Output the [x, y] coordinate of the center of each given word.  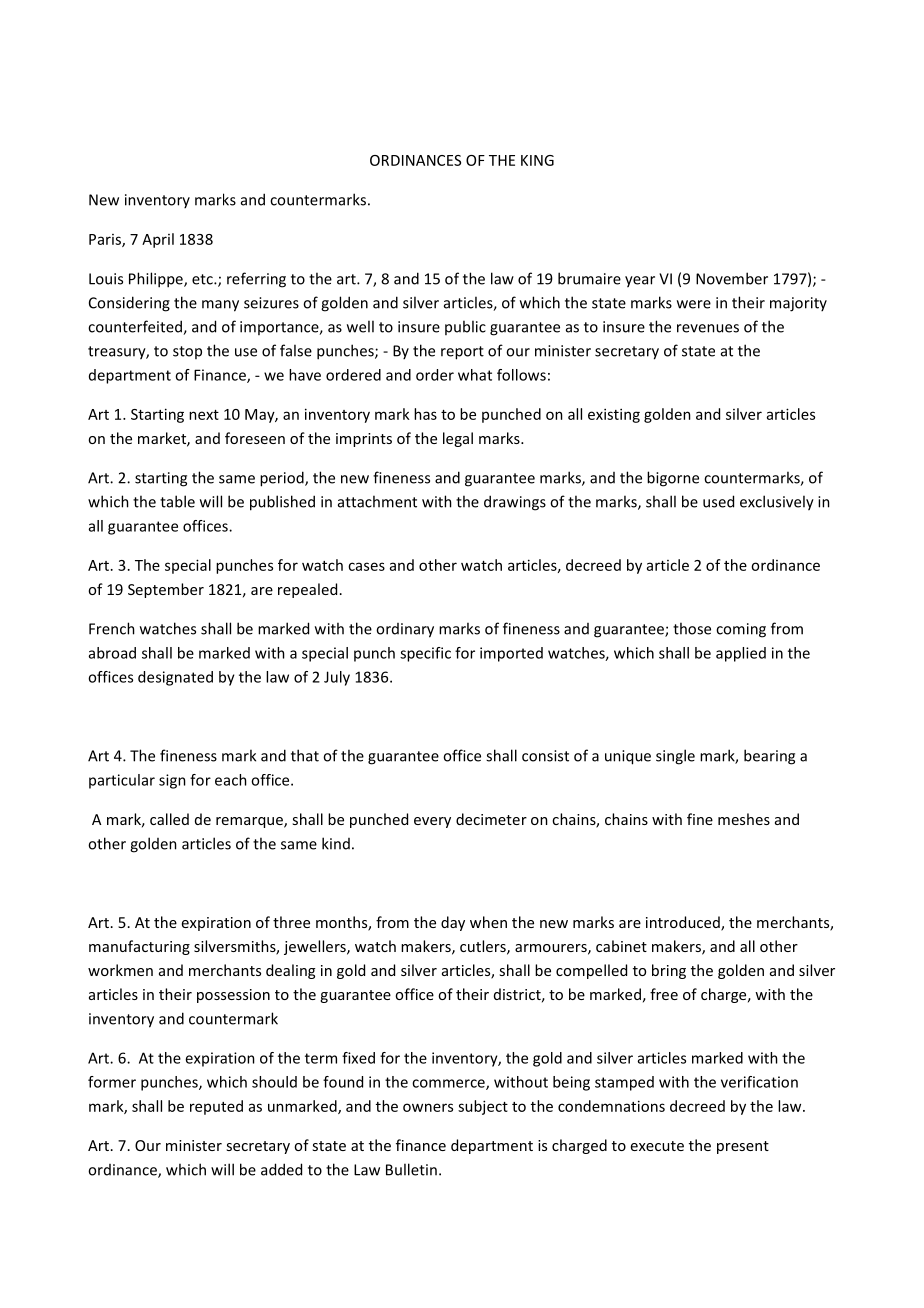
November [732, 278]
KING [537, 160]
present [743, 1147]
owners [428, 1107]
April [158, 240]
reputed [216, 1107]
